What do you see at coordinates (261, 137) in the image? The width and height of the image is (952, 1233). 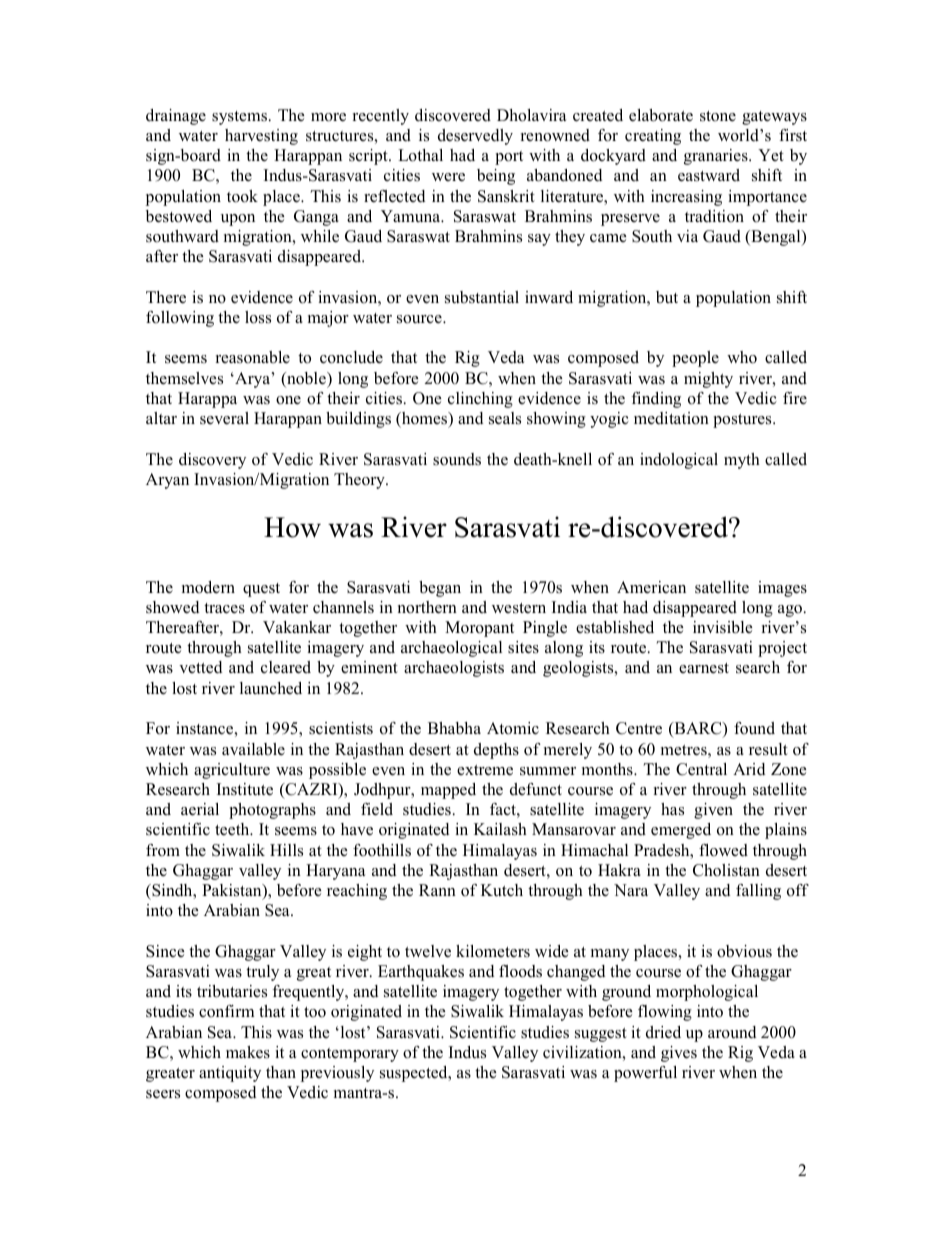 I see `harvesting` at bounding box center [261, 137].
